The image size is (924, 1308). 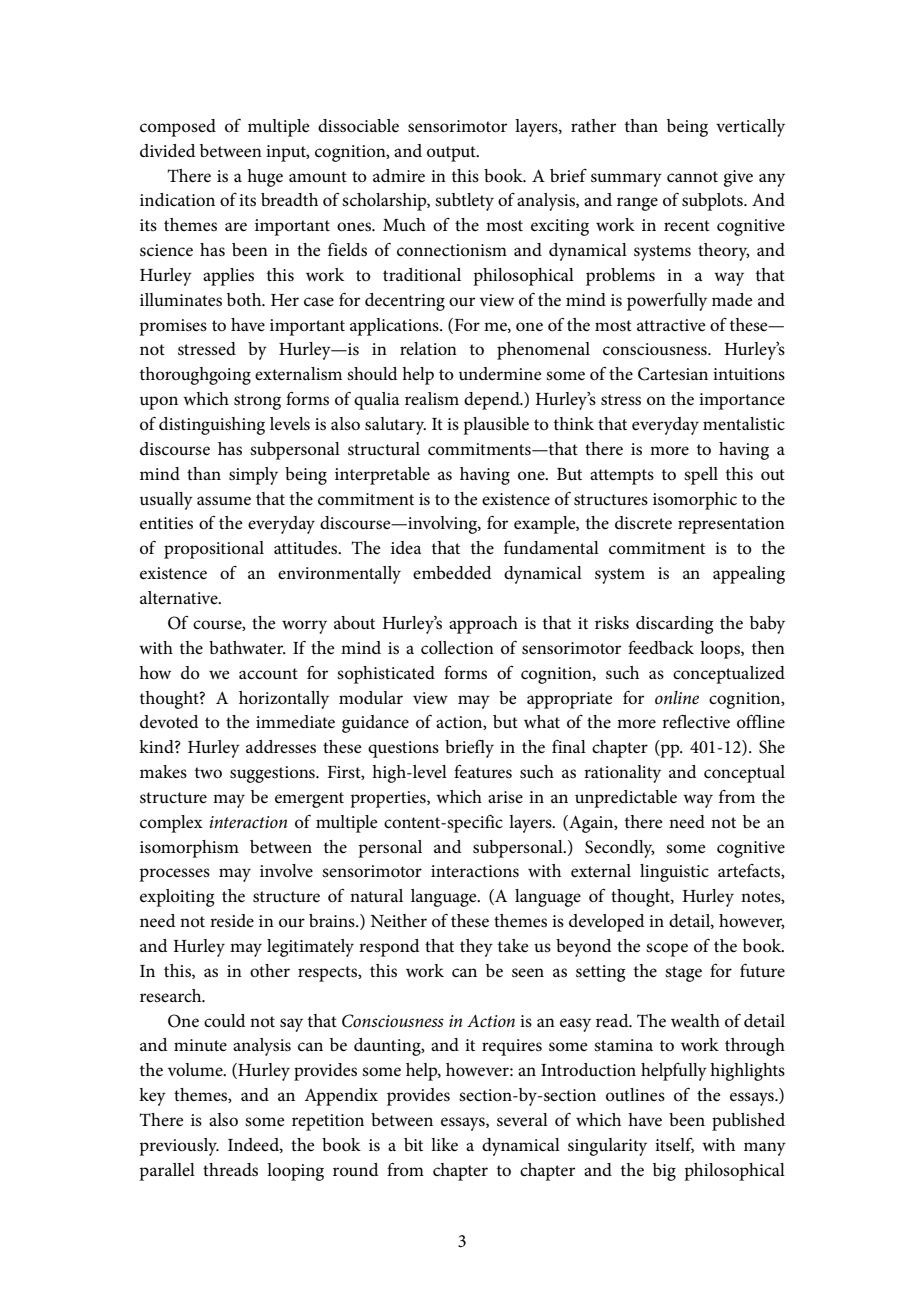 I want to click on collection, so click(x=457, y=648).
